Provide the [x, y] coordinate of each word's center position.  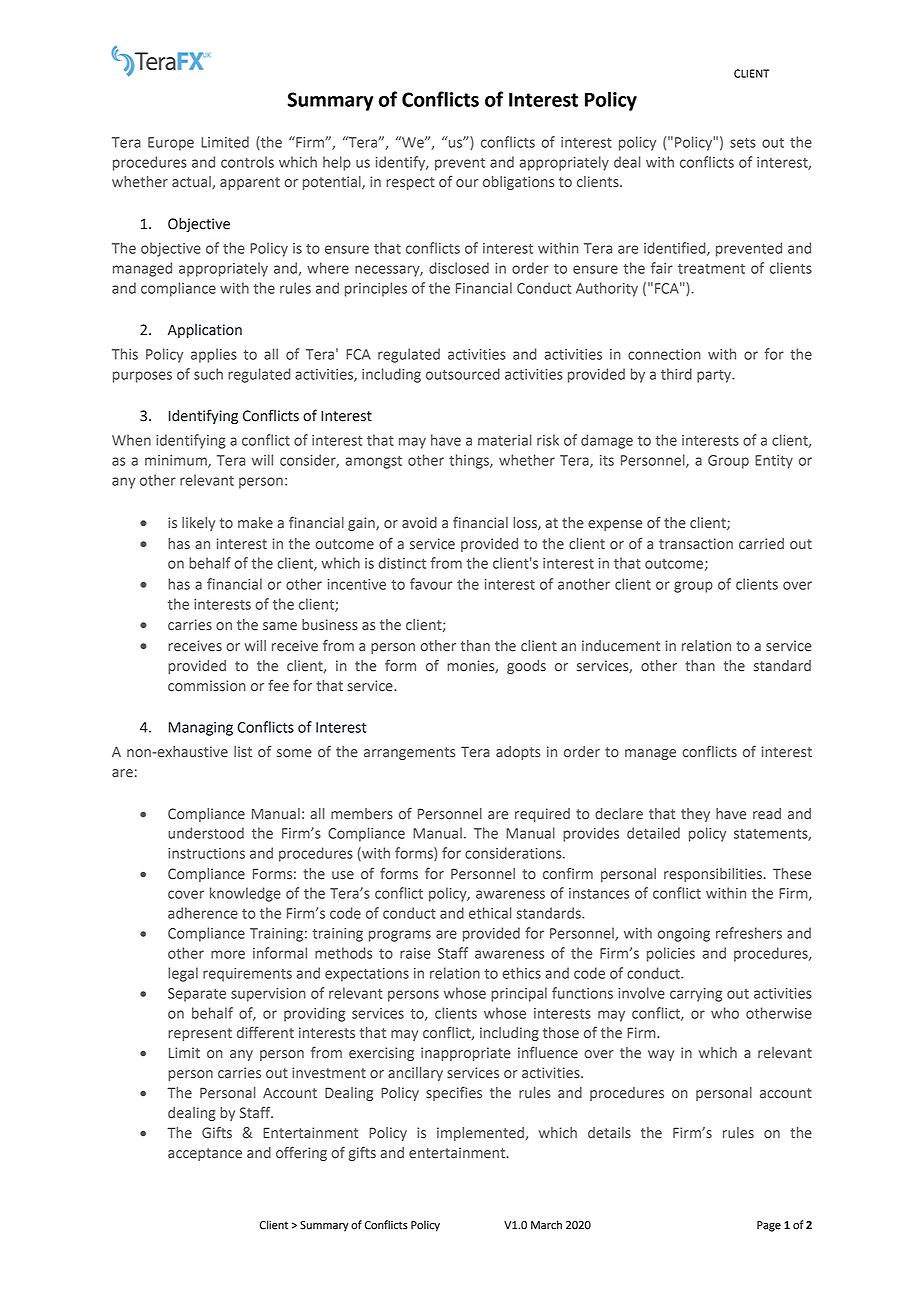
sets [743, 143]
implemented [481, 1134]
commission [207, 686]
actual [192, 182]
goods [526, 667]
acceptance [205, 1154]
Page [769, 1226]
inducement [621, 646]
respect [410, 183]
